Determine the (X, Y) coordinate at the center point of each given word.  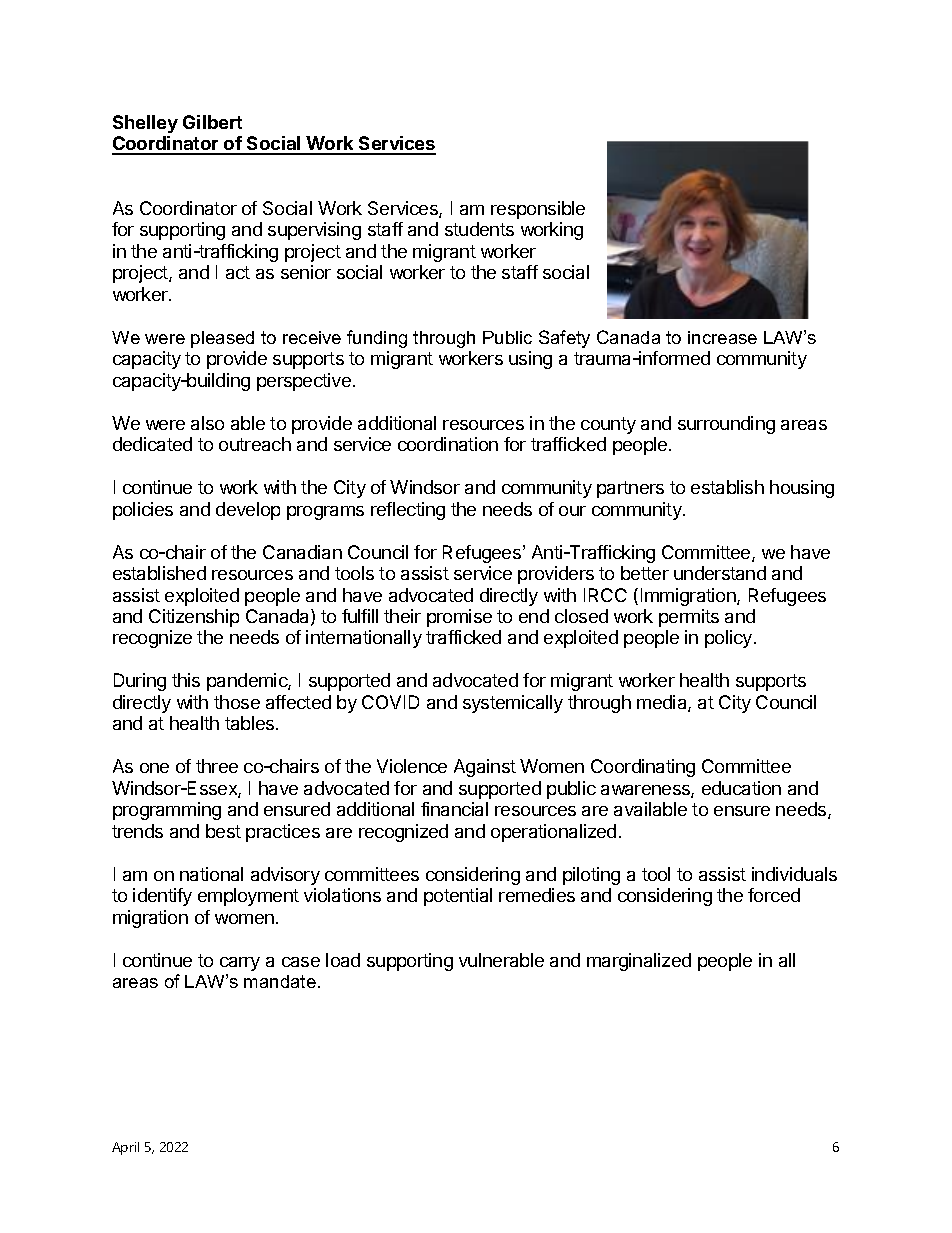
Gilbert (212, 122)
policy (730, 639)
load (343, 960)
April (125, 1148)
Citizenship (194, 618)
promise (459, 618)
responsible (538, 210)
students (479, 229)
